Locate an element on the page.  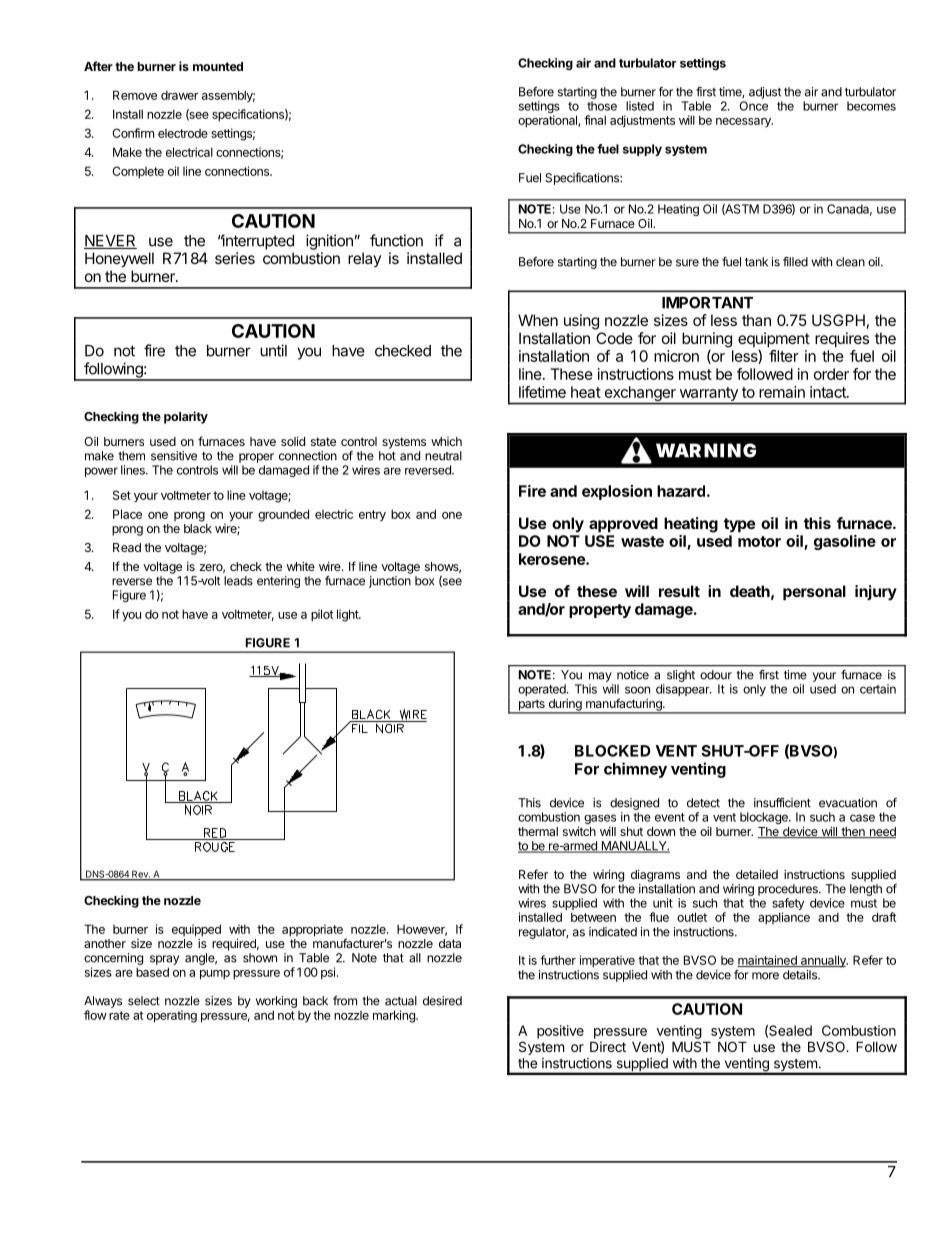
desired is located at coordinates (442, 1001).
